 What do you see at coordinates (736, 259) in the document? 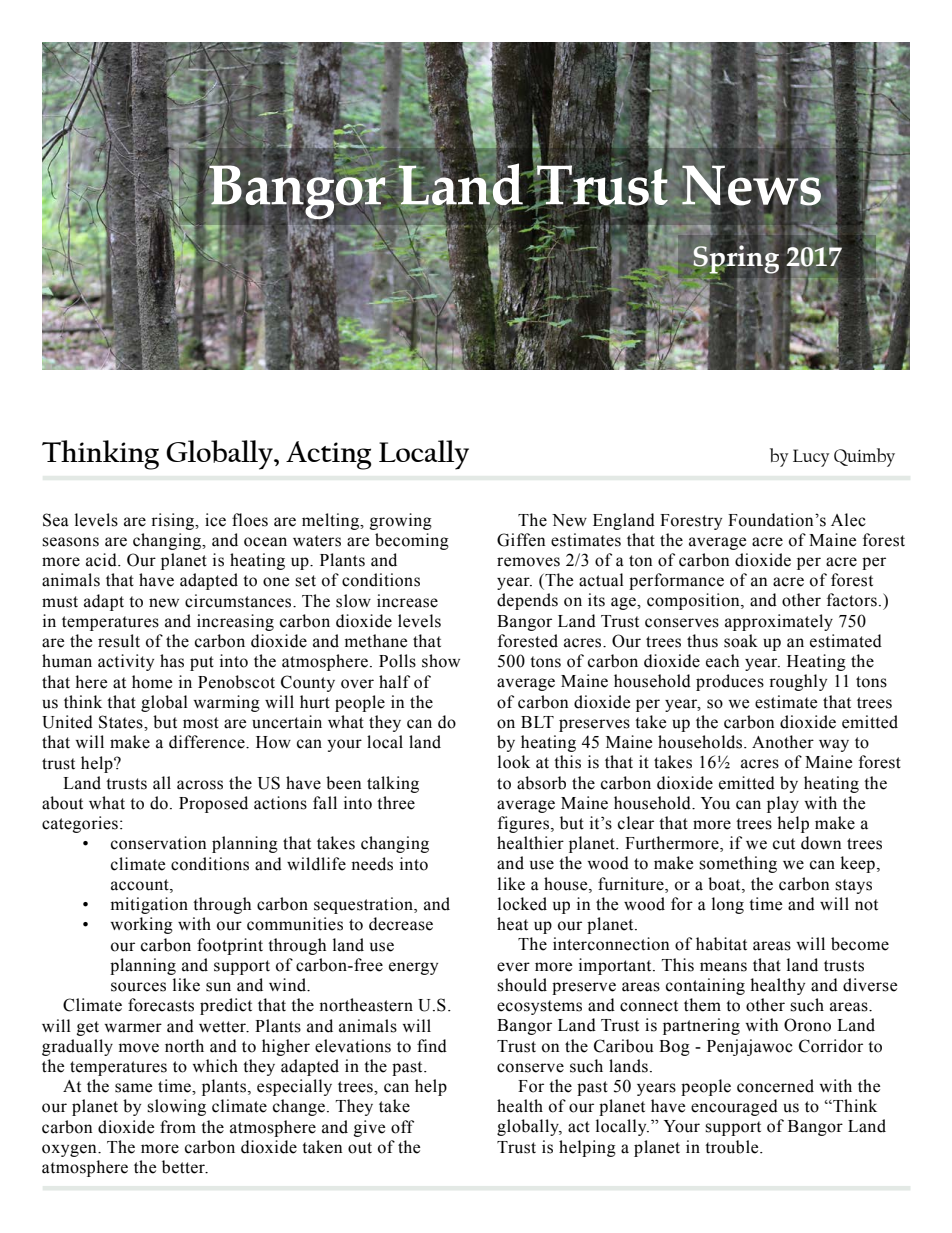
I see `Spring` at bounding box center [736, 259].
